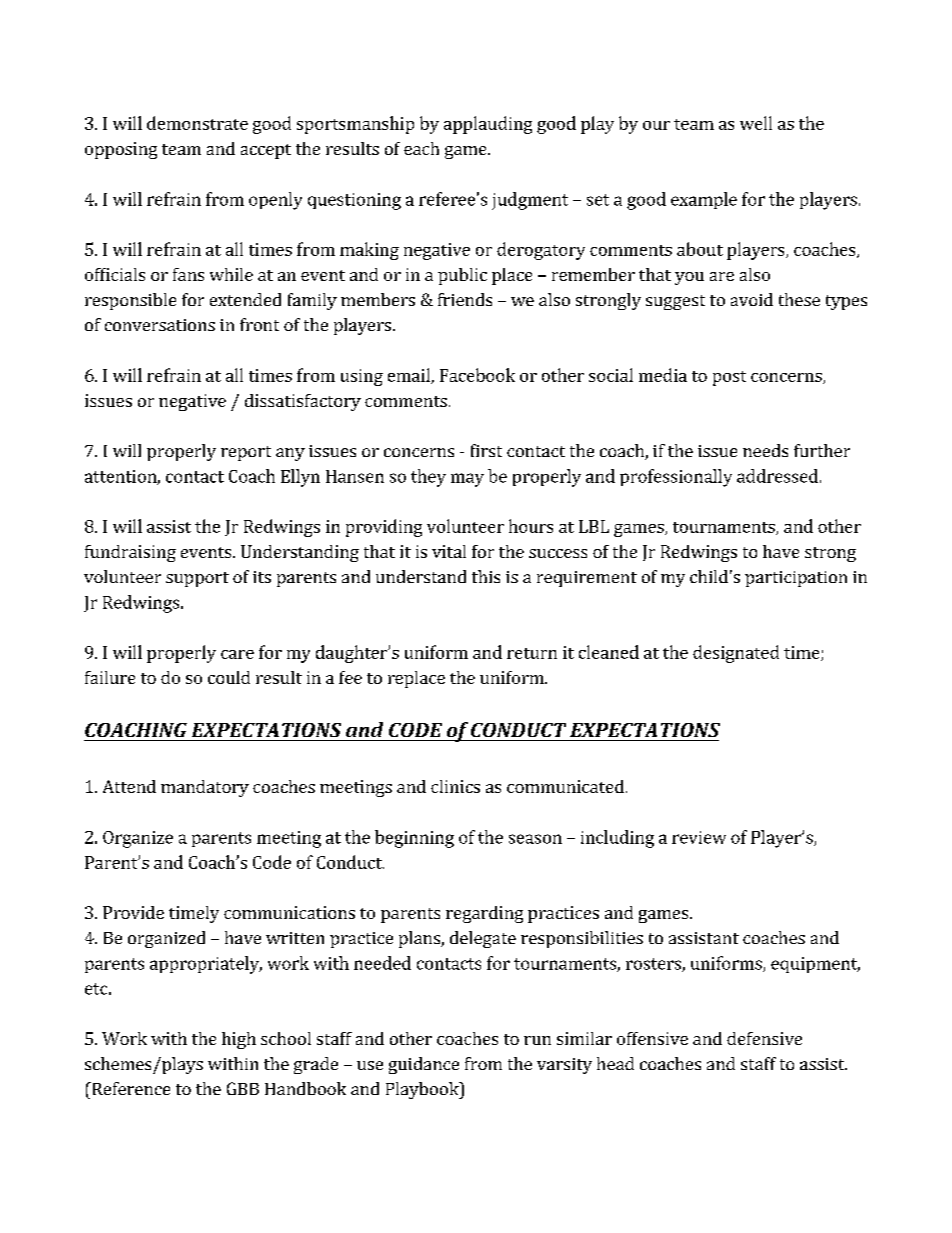 This screenshot has width=952, height=1233. Describe the element at coordinates (197, 579) in the screenshot. I see `support` at that location.
